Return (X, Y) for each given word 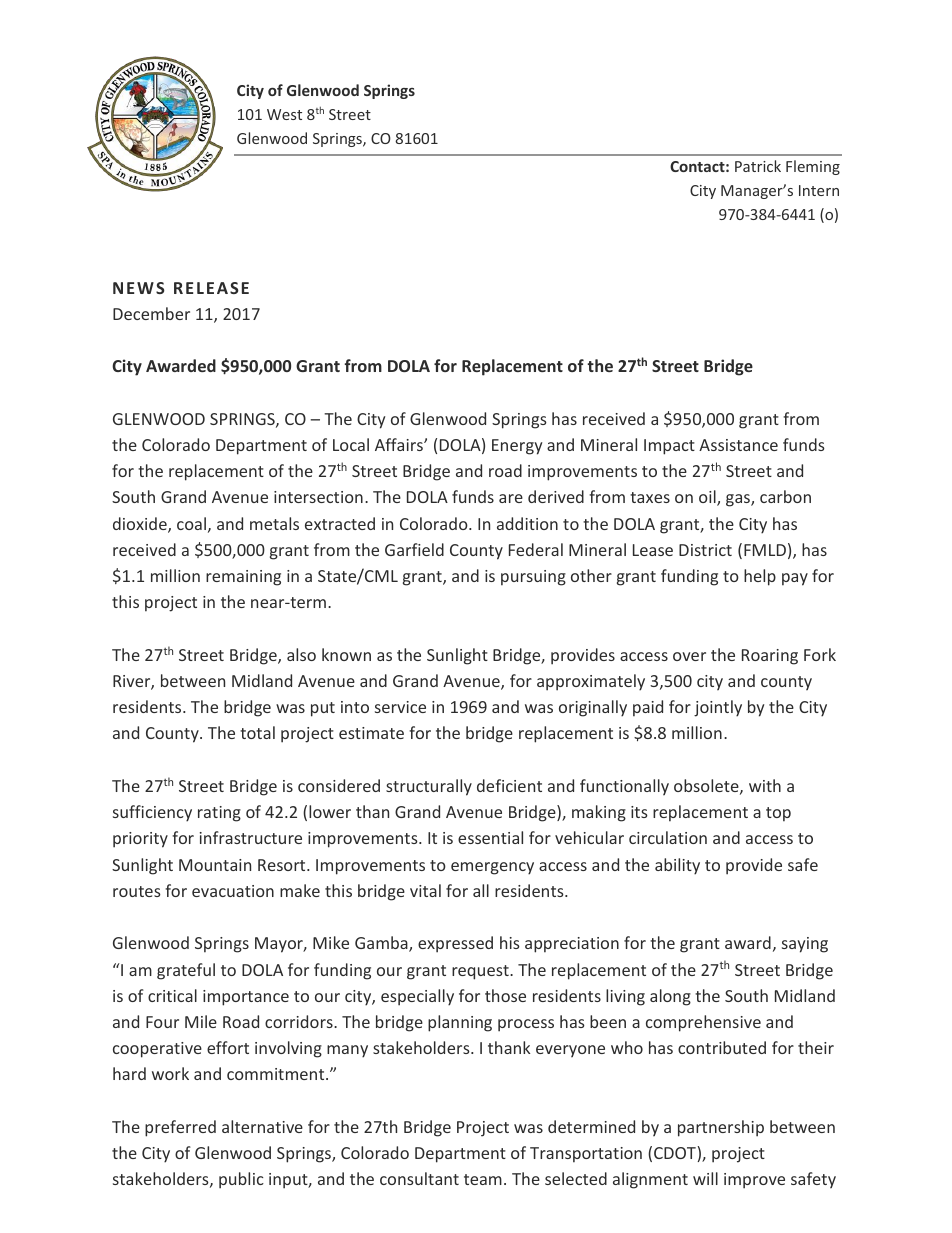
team (483, 1179)
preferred (180, 1128)
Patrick (758, 166)
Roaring (770, 657)
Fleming (813, 167)
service (400, 707)
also (301, 654)
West (284, 114)
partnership (721, 1128)
